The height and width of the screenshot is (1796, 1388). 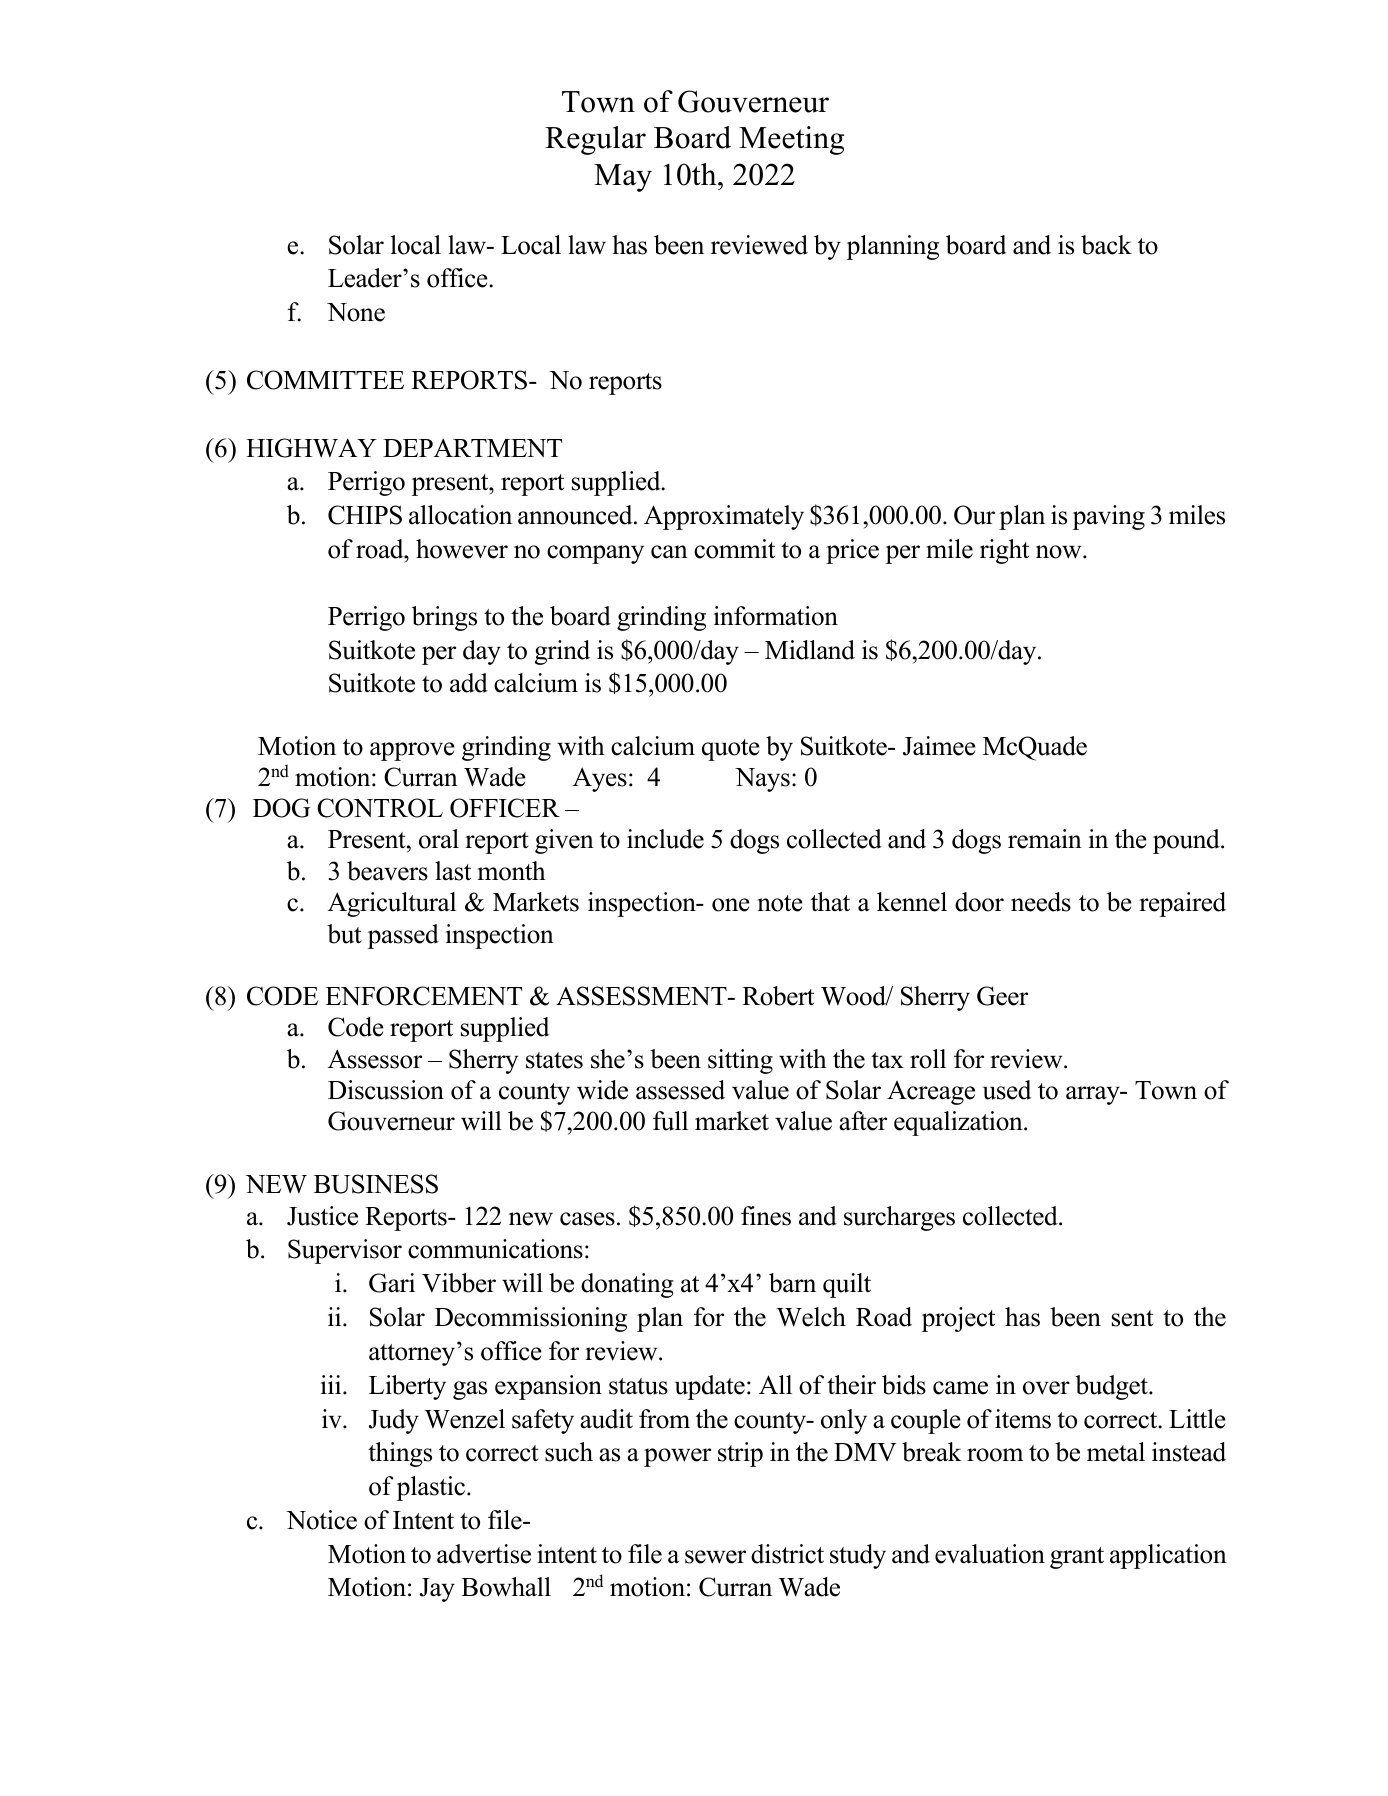 I want to click on used, so click(x=1007, y=1090).
